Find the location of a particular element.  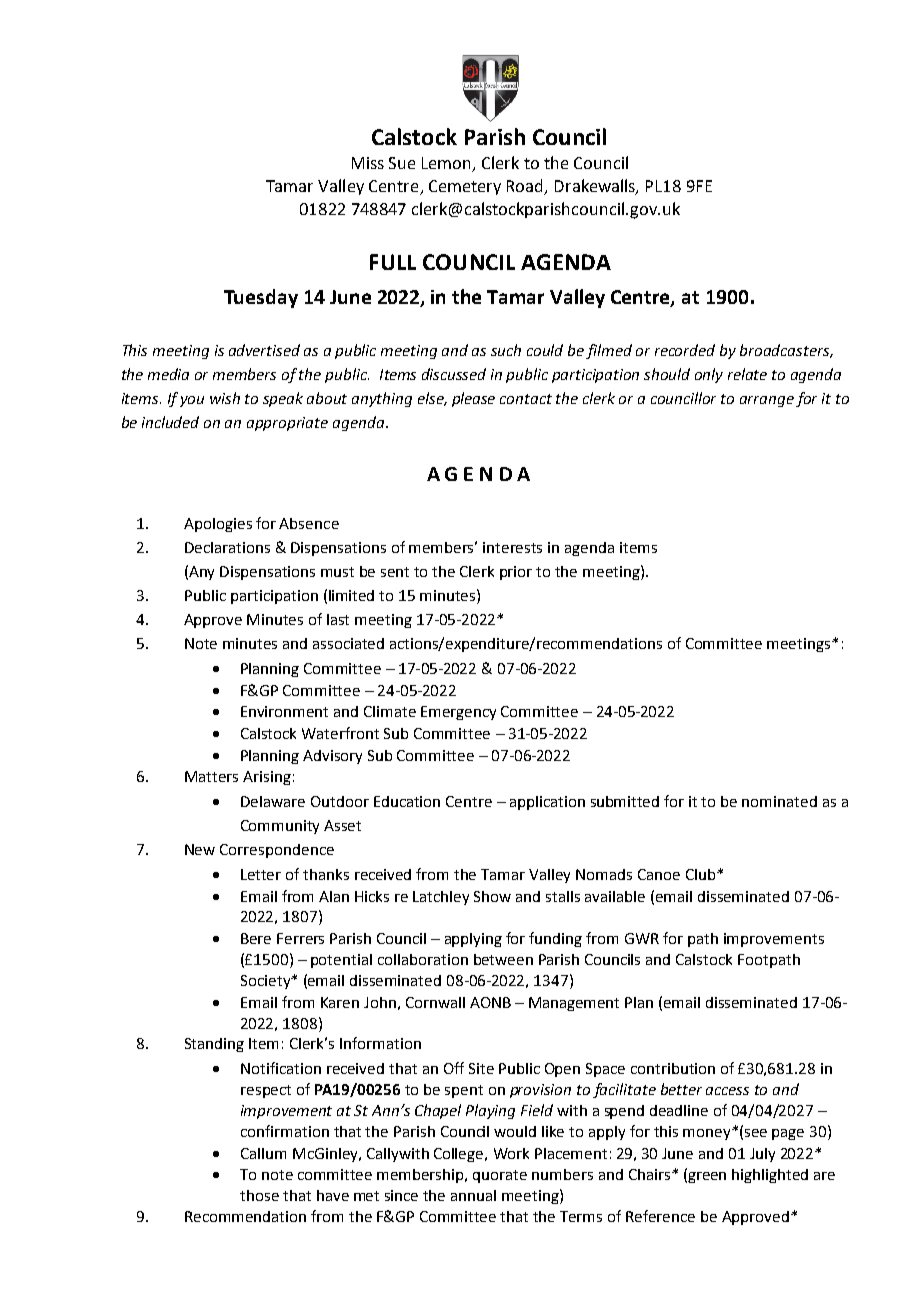

green is located at coordinates (706, 1177).
